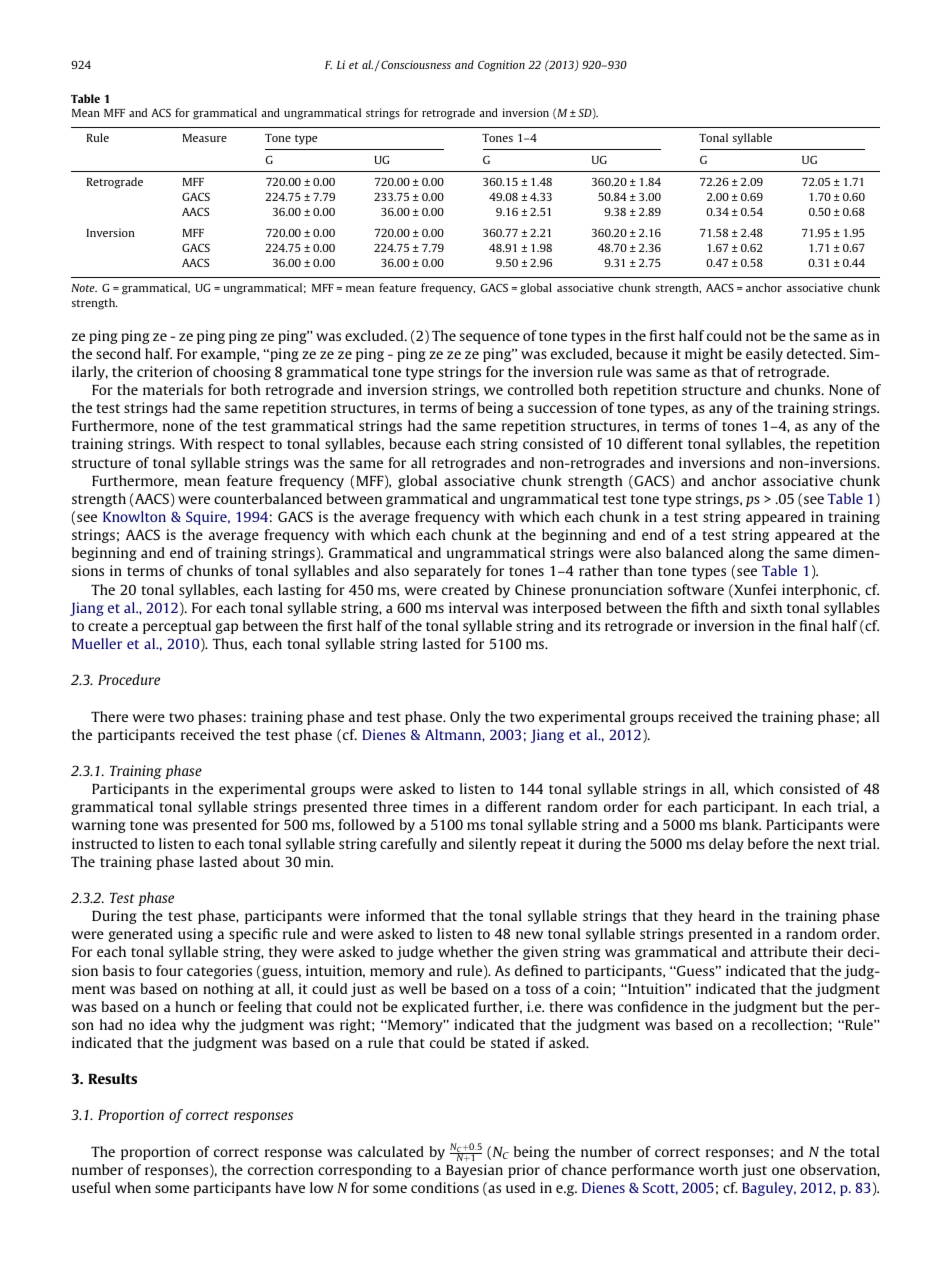 This page has height=1288, width=944. Describe the element at coordinates (474, 1171) in the page. I see `Bayesian` at that location.
